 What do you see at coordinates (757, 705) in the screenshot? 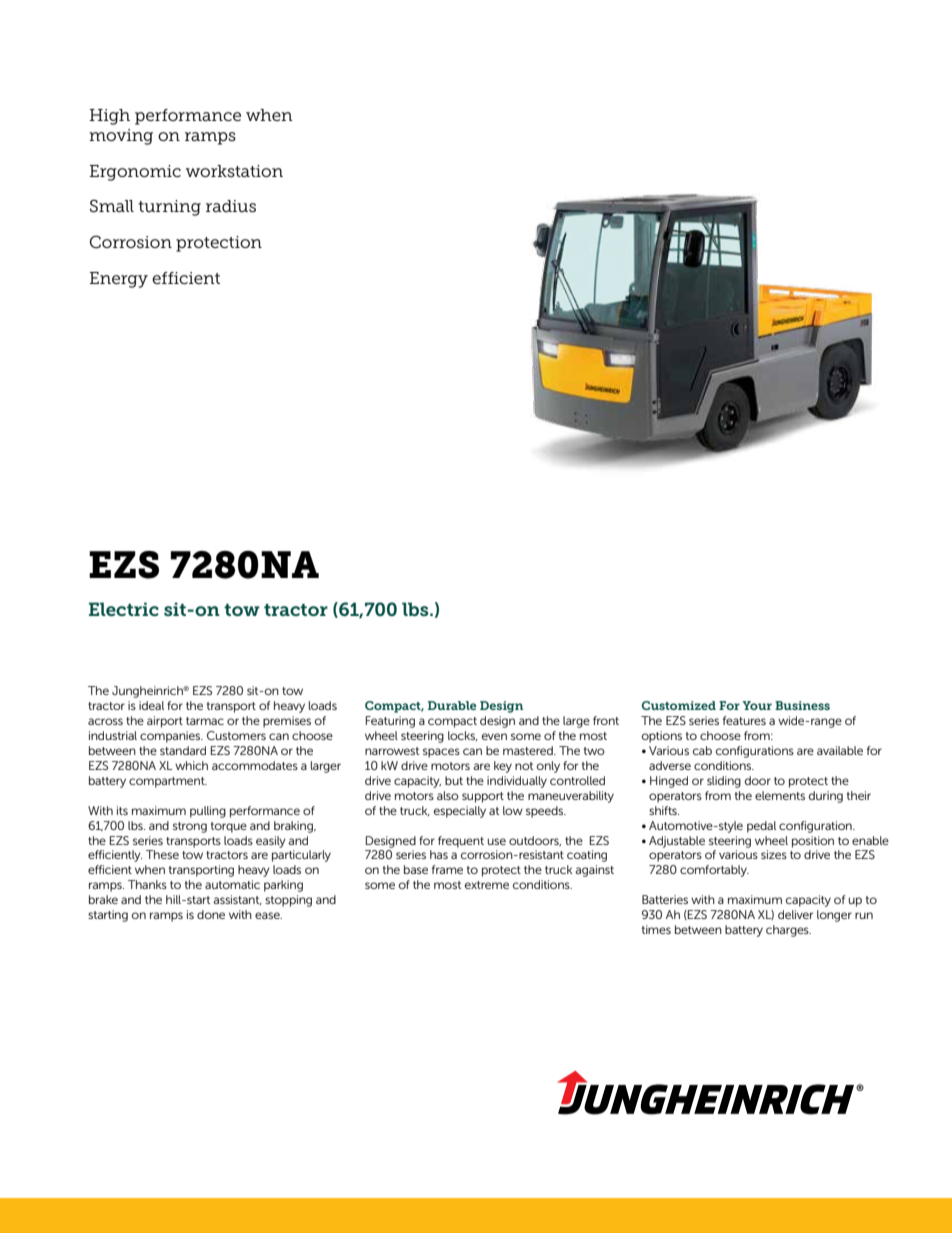
I see `Your` at bounding box center [757, 705].
